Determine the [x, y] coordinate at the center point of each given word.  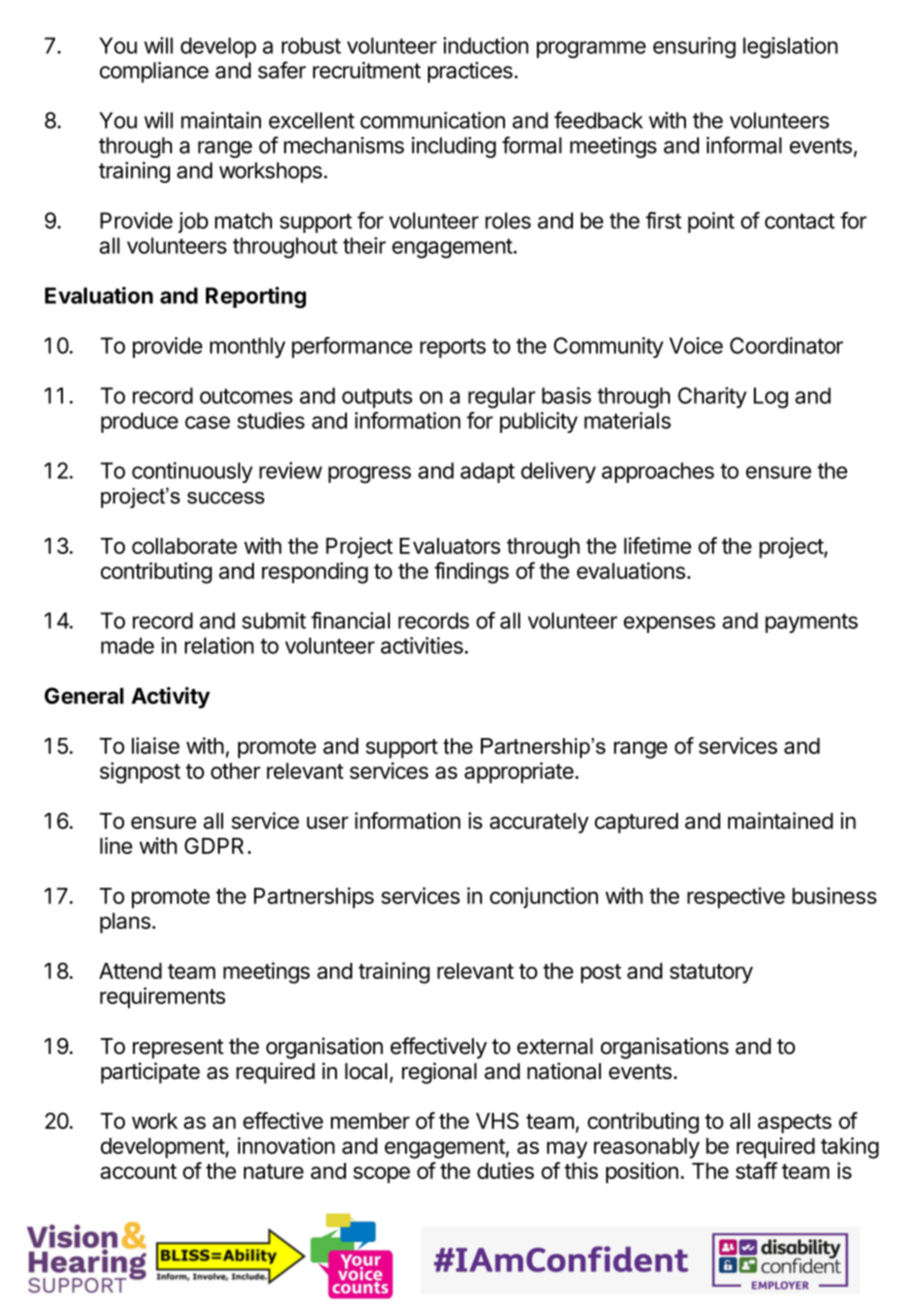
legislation [790, 47]
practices [470, 72]
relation [219, 645]
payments [811, 623]
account [138, 1171]
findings [471, 573]
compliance [154, 72]
